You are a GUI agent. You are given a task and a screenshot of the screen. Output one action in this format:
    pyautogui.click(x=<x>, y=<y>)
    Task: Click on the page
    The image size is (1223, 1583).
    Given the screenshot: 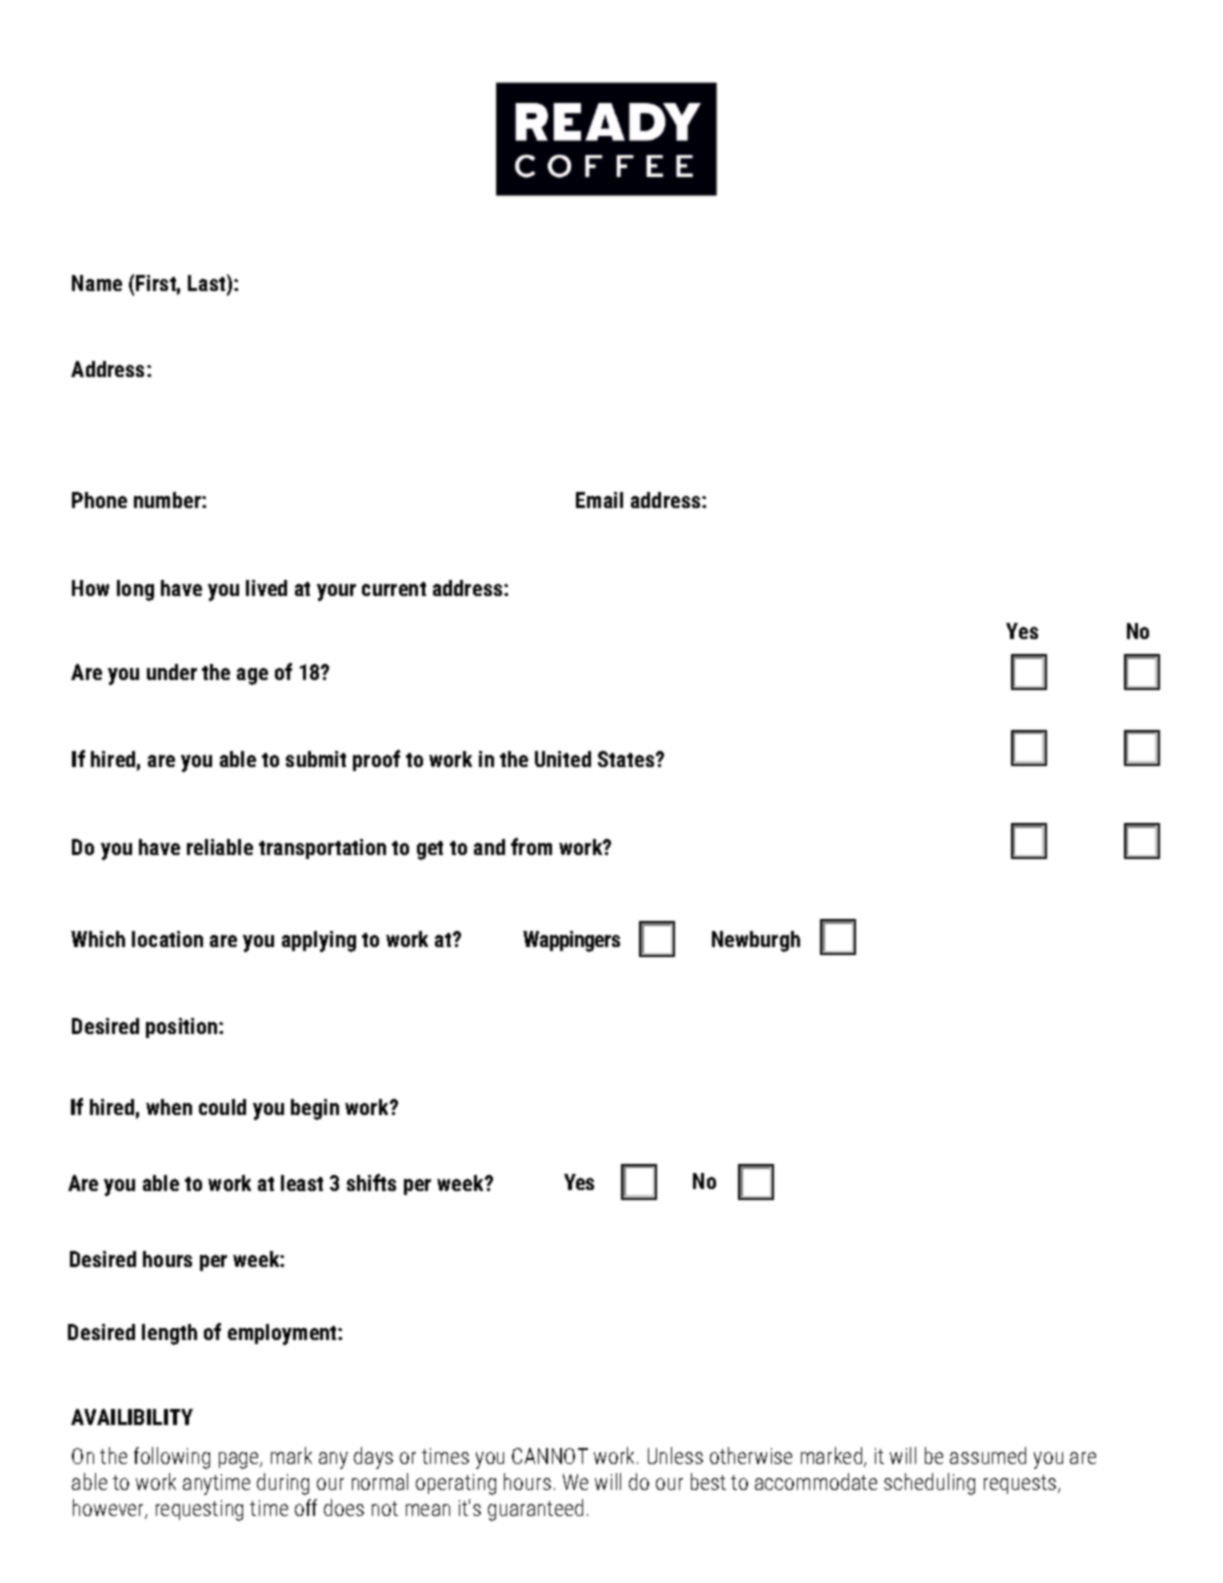 What is the action you would take?
    pyautogui.click(x=240, y=1460)
